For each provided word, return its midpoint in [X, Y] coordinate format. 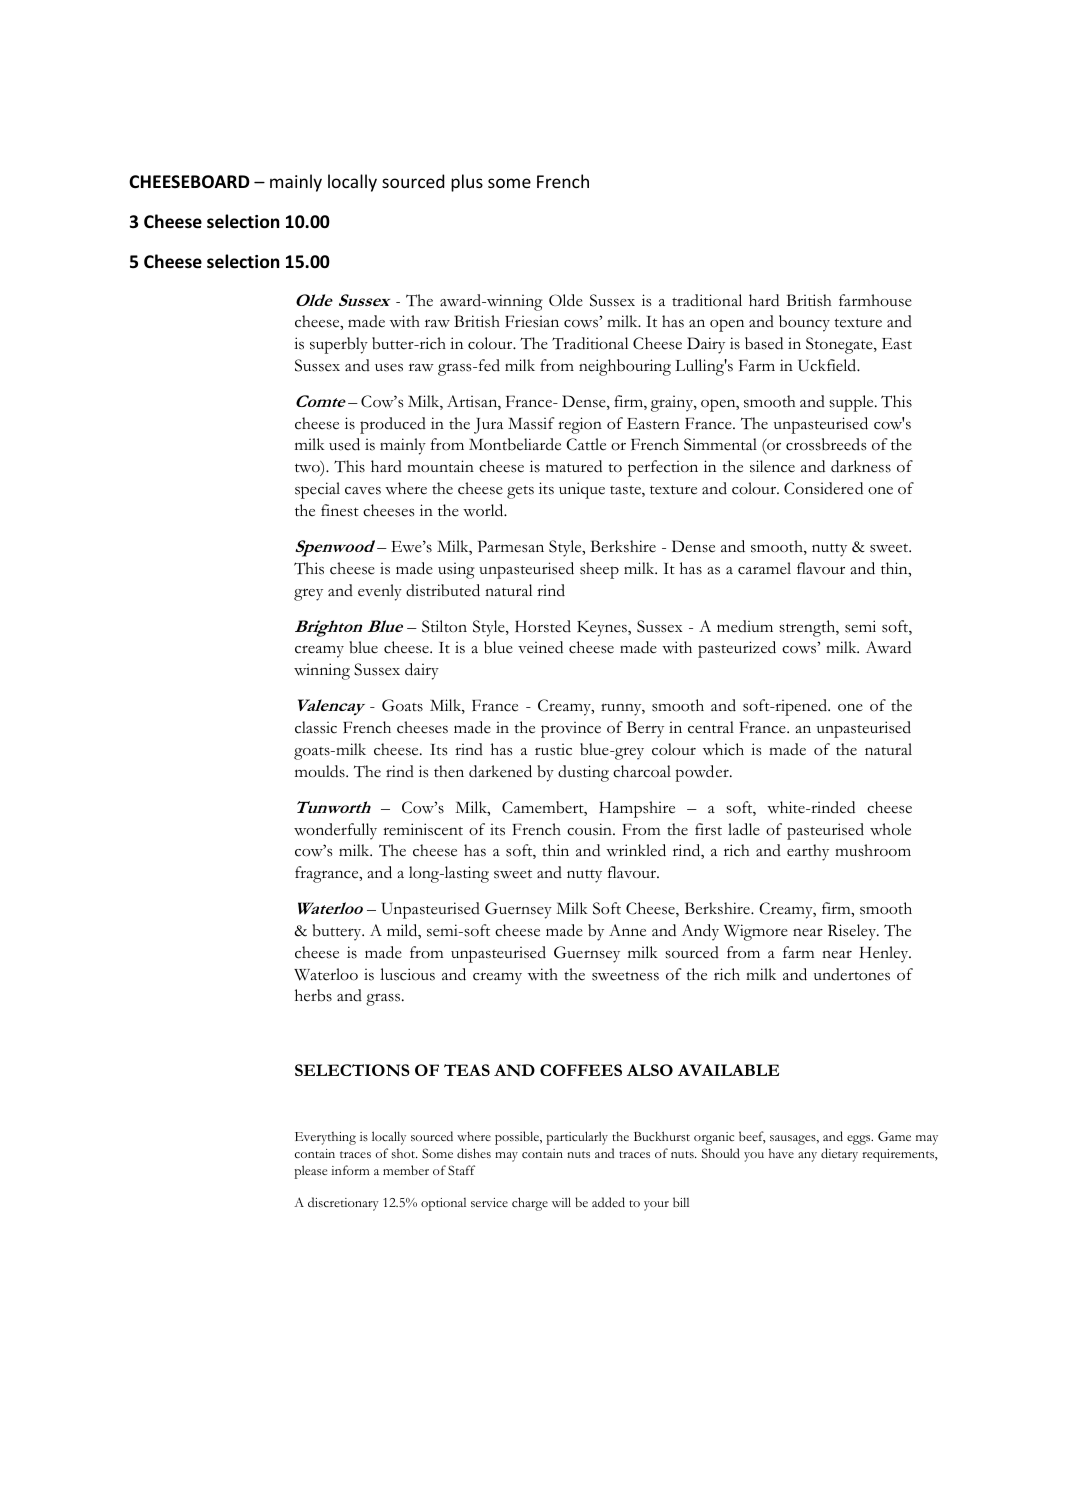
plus [467, 183]
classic [316, 727]
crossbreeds [826, 444]
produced [393, 425]
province [571, 730]
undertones [852, 974]
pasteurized [737, 649]
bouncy [804, 323]
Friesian [532, 321]
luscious [407, 974]
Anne [627, 930]
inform [350, 1170]
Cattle [586, 444]
